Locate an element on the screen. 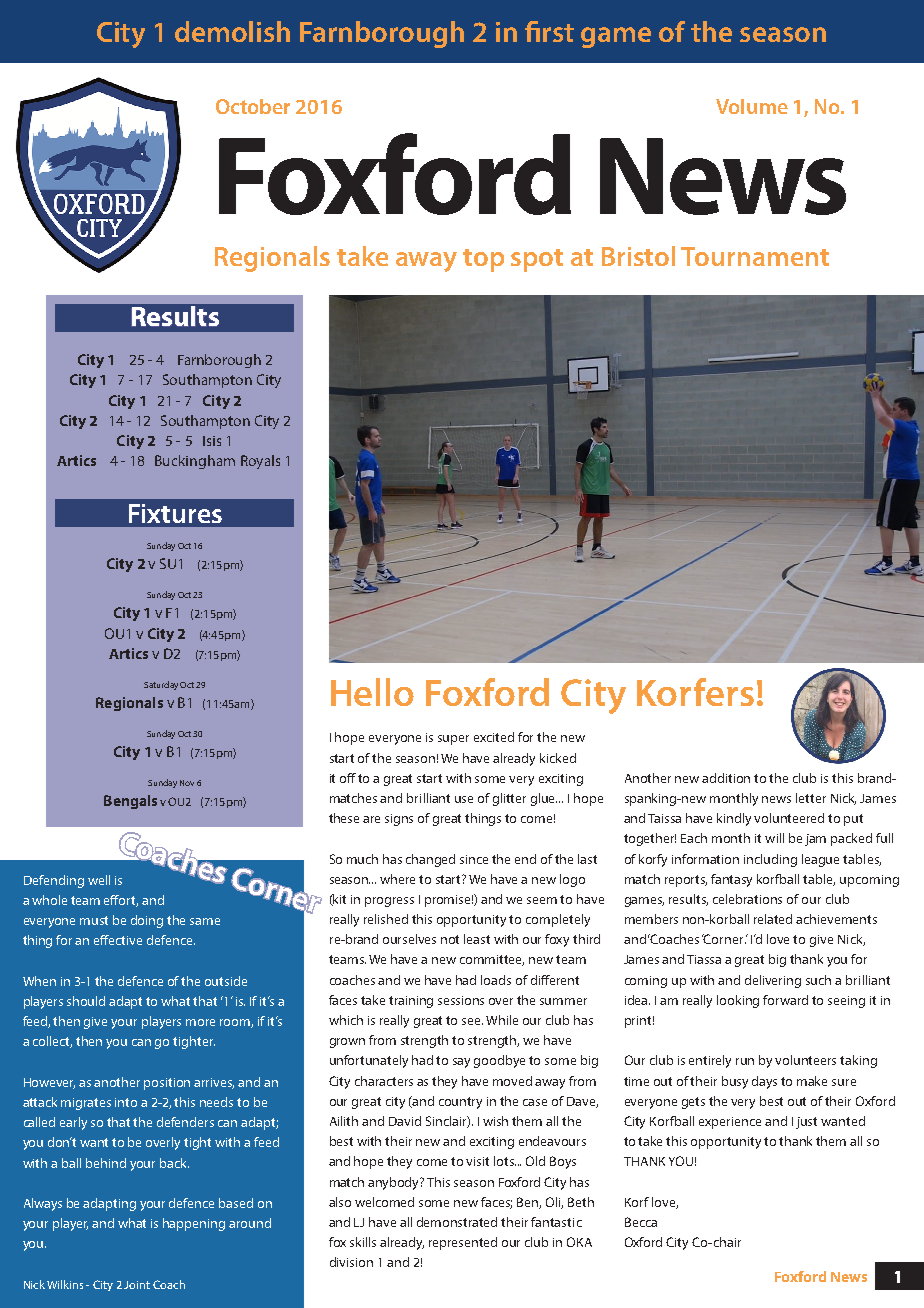  Joint is located at coordinates (137, 1285).
